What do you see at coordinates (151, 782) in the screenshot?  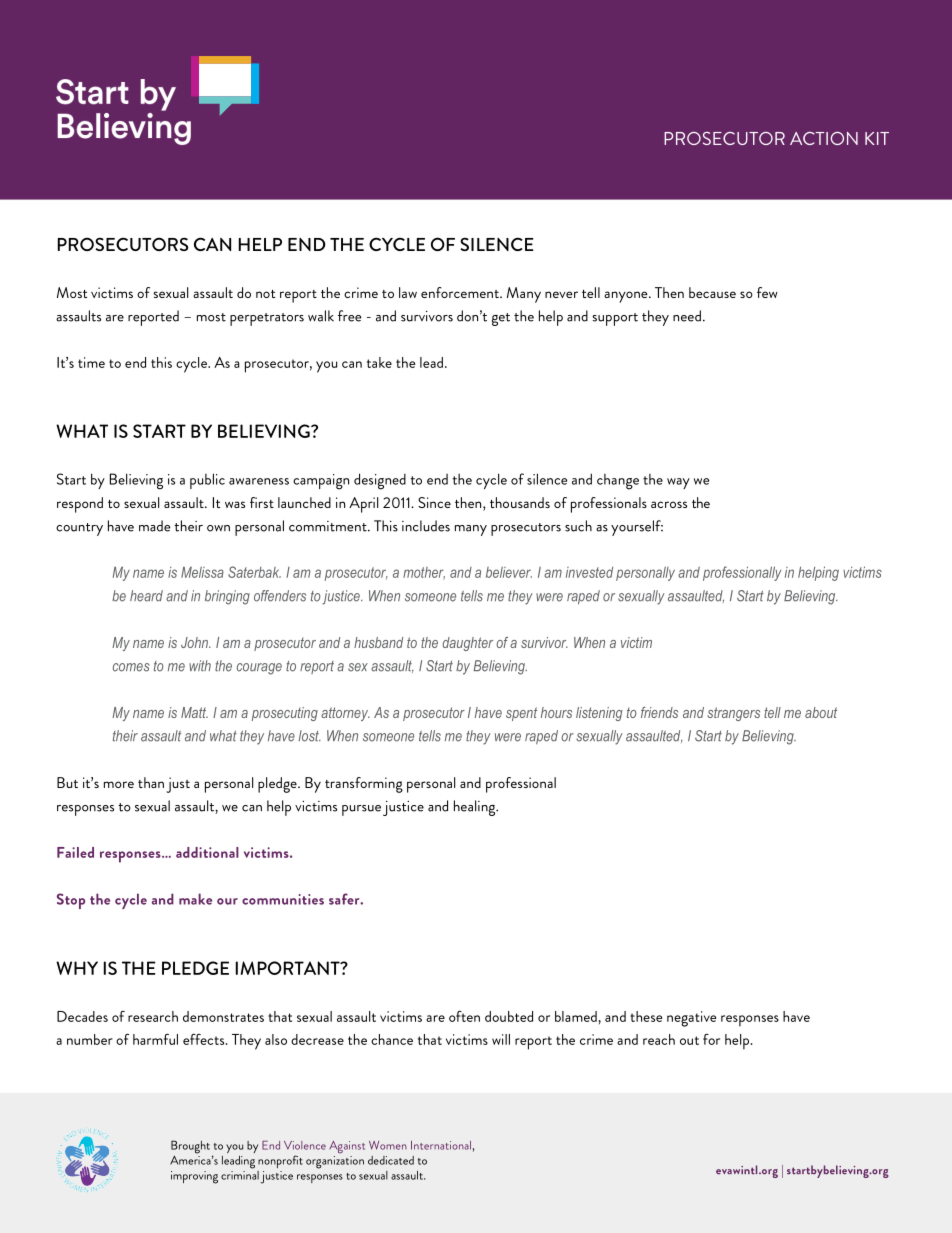 I see `than` at bounding box center [151, 782].
